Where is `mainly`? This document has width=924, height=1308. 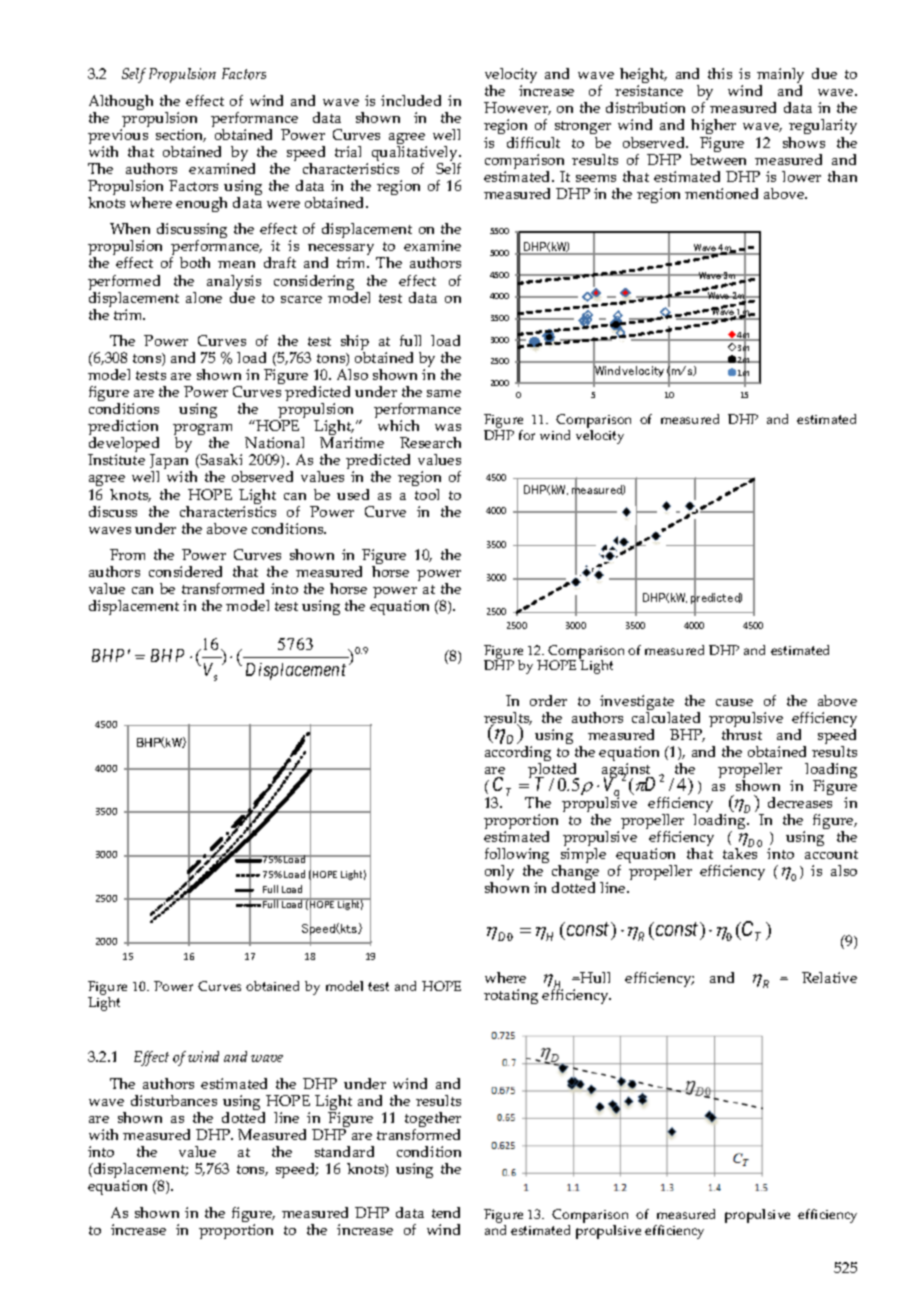 mainly is located at coordinates (780, 77).
